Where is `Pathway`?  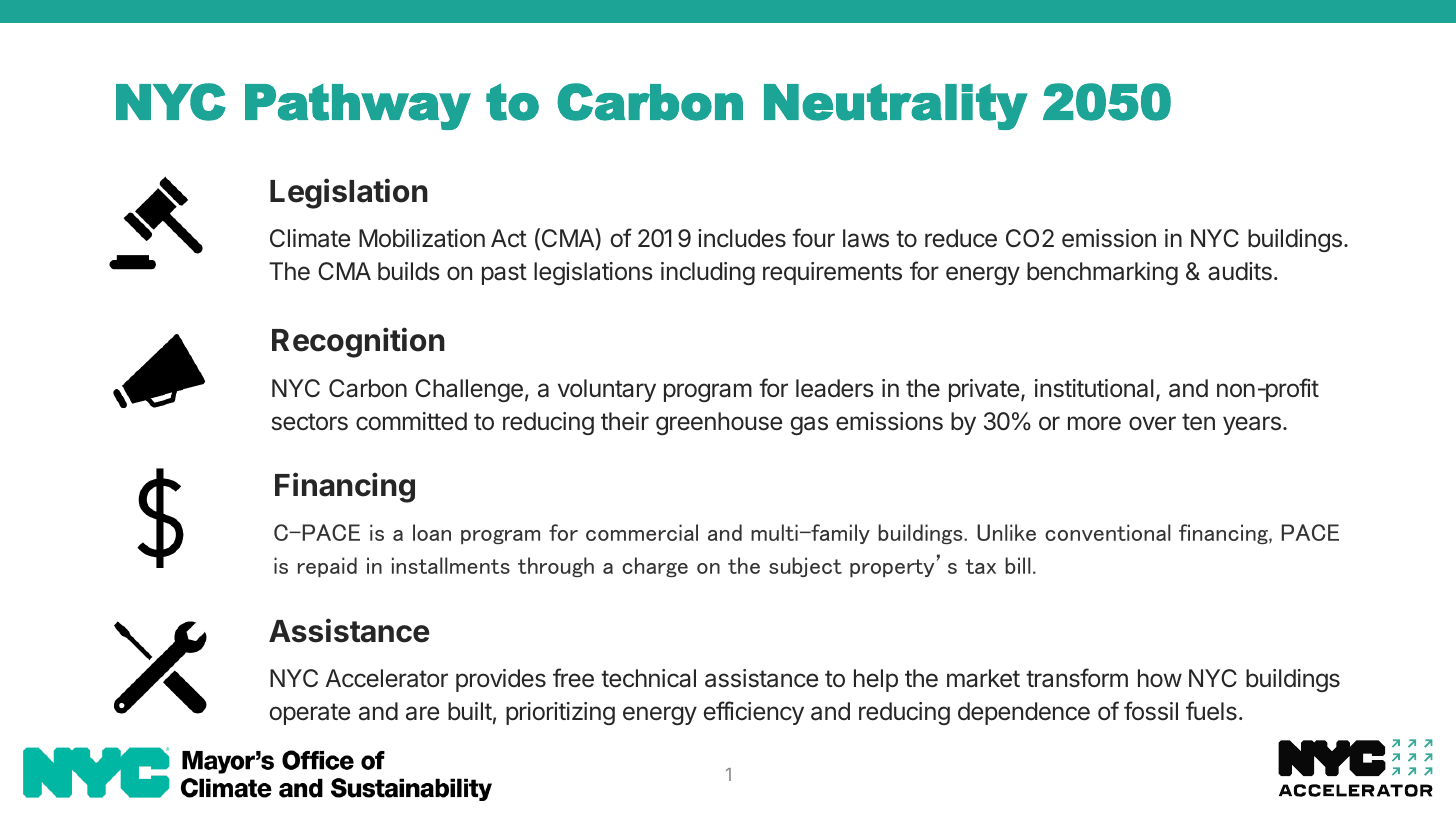
Pathway is located at coordinates (358, 107).
